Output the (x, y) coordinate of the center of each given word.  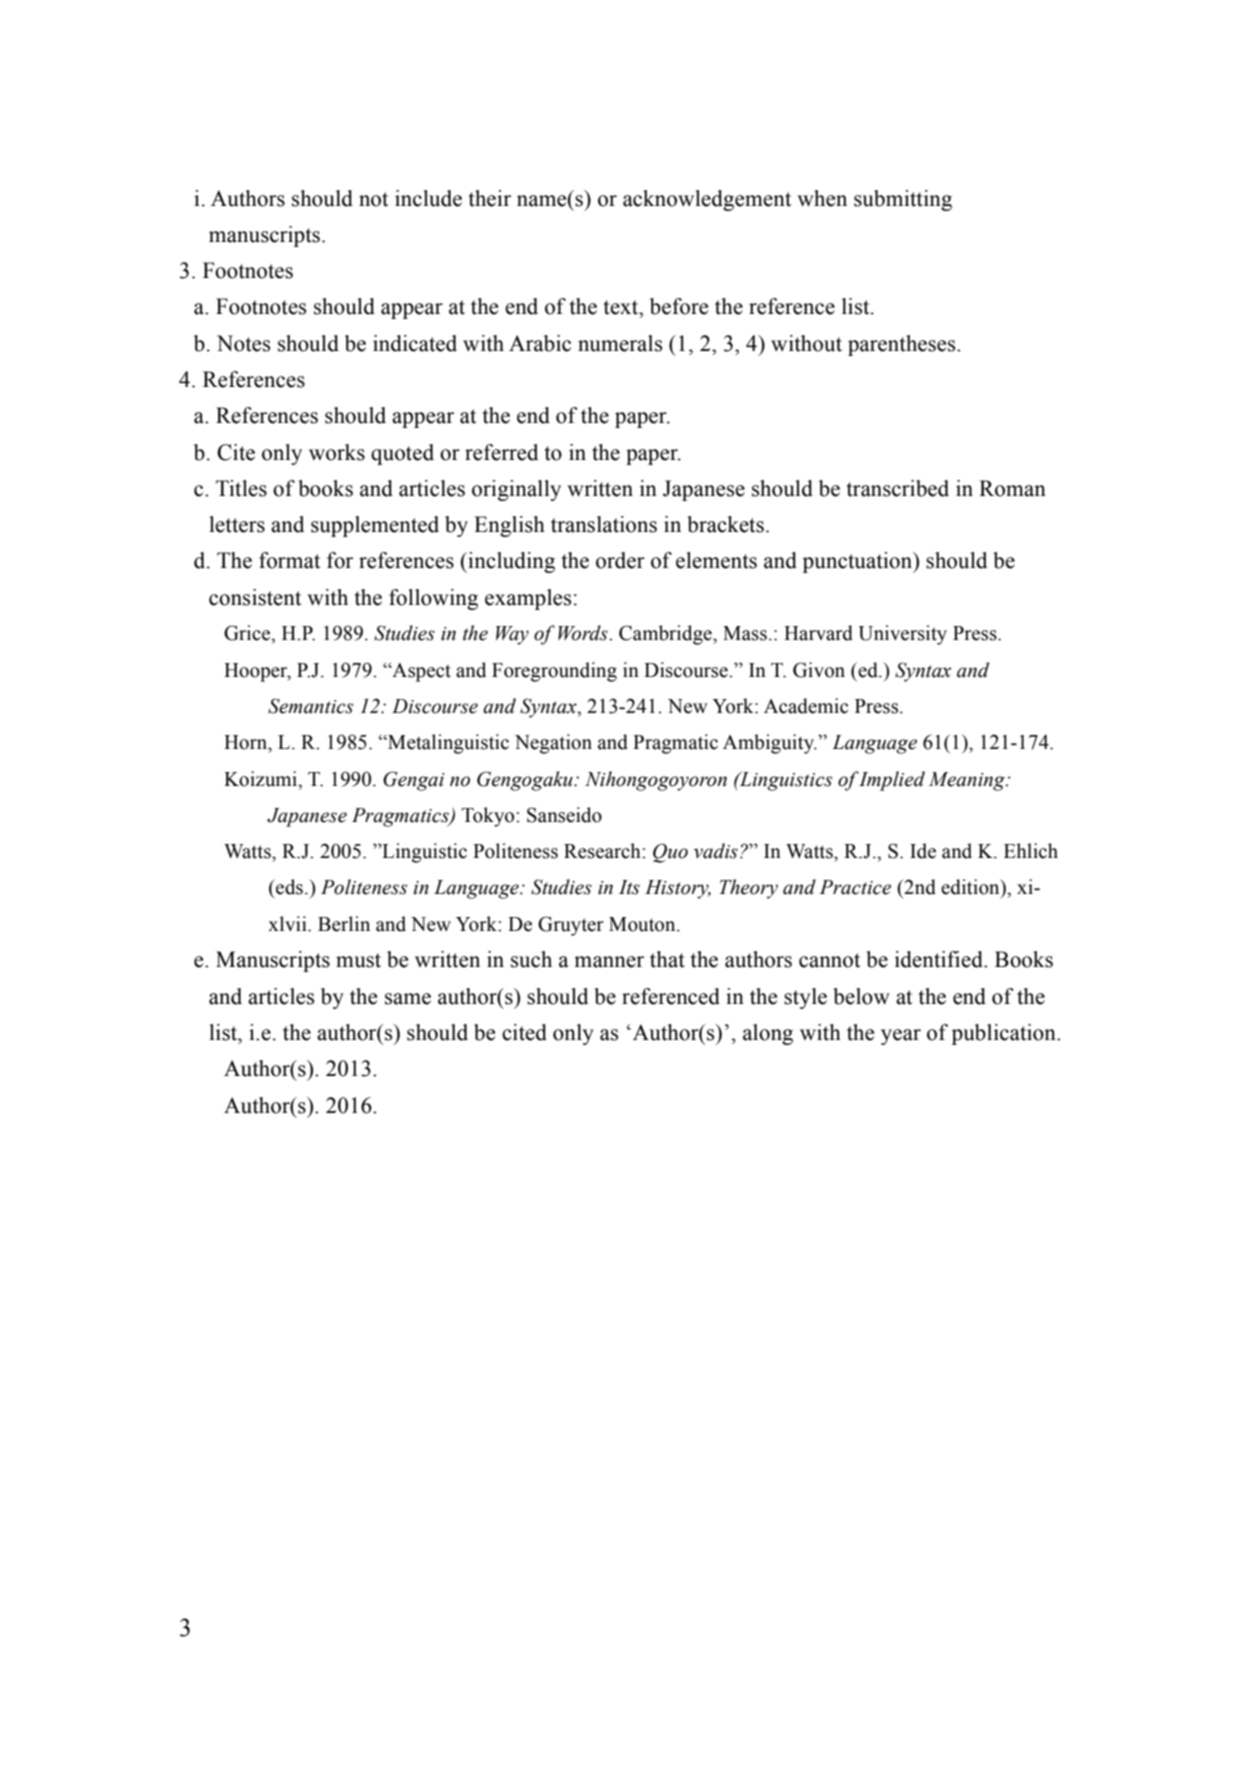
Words (584, 633)
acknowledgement (707, 200)
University (902, 635)
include (428, 198)
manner (609, 962)
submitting (903, 200)
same (408, 999)
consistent (255, 597)
